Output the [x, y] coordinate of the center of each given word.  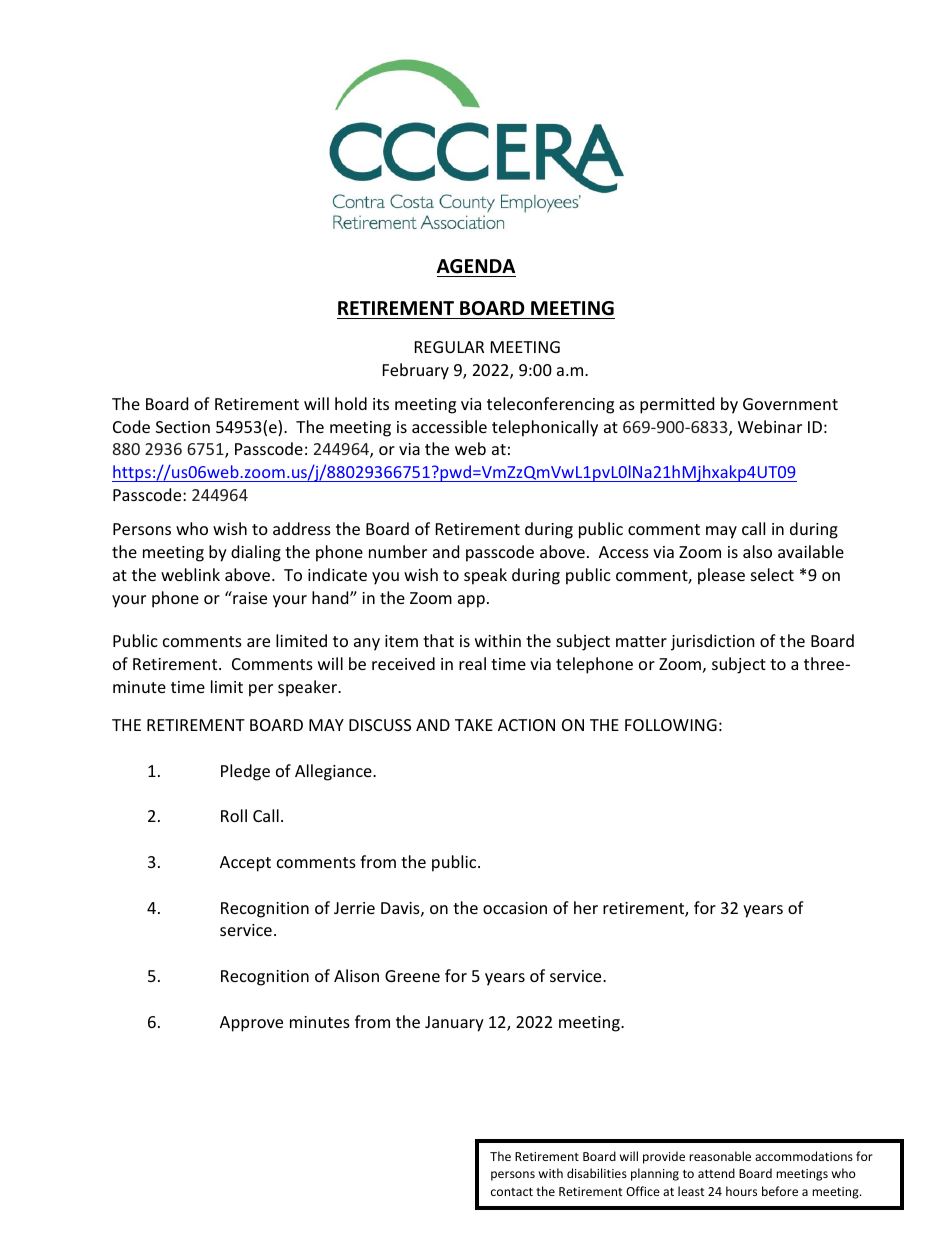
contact [512, 1192]
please [721, 576]
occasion [515, 908]
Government [790, 404]
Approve [251, 1024]
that [438, 640]
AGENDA [476, 266]
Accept [245, 864]
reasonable [720, 1156]
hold [351, 403]
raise [249, 597]
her [586, 907]
